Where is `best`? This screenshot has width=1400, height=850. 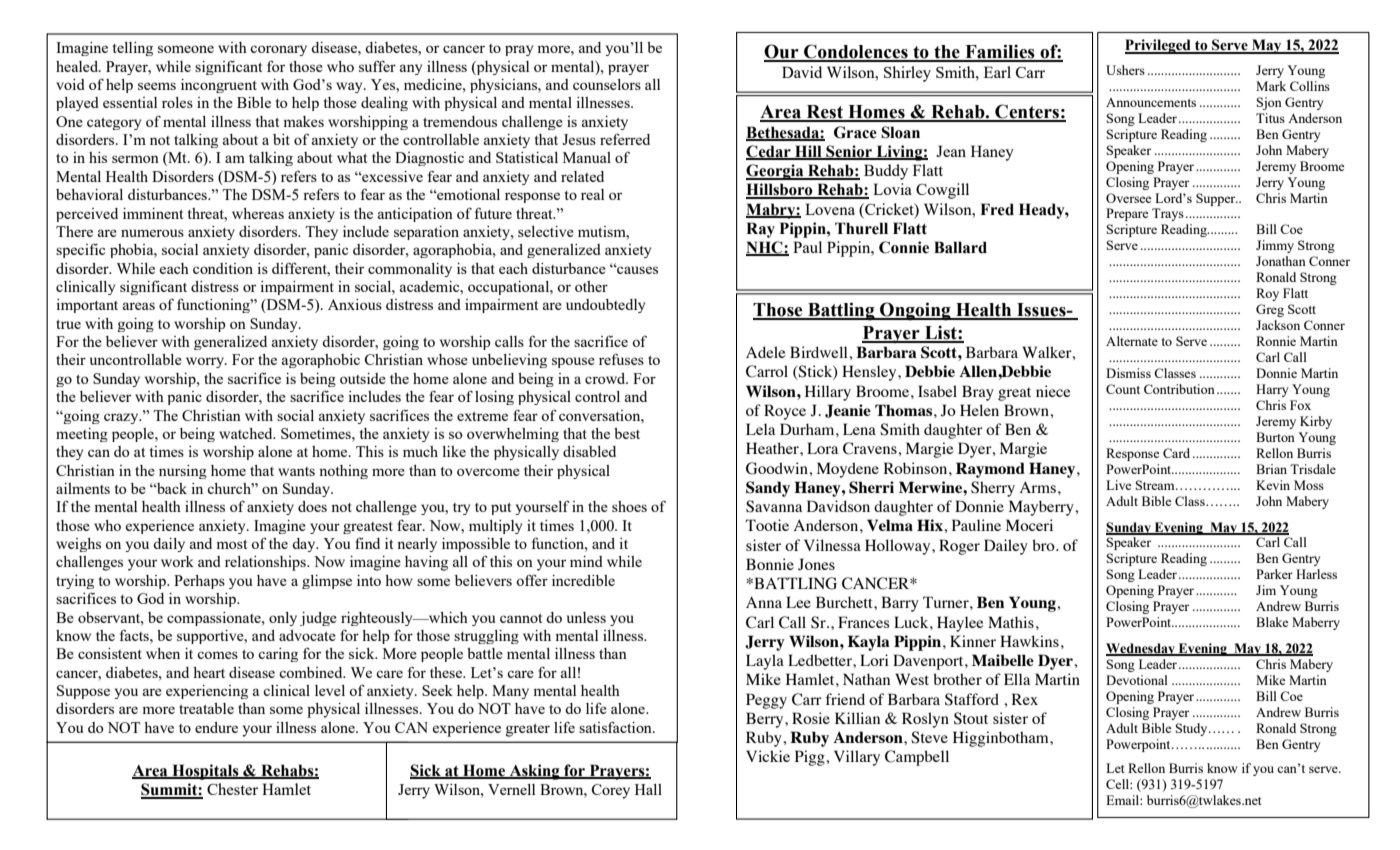
best is located at coordinates (627, 433).
